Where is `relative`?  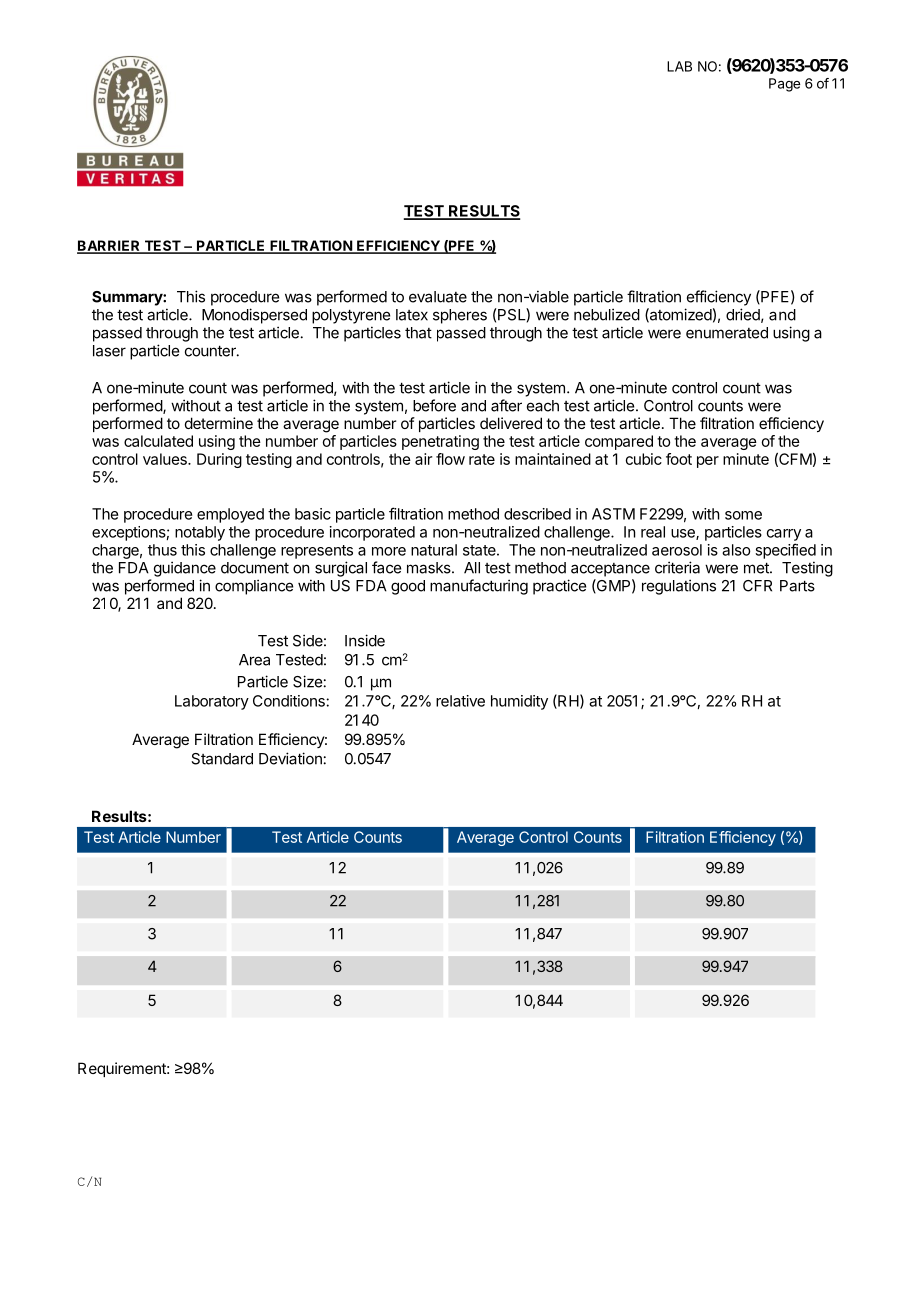
relative is located at coordinates (460, 701).
